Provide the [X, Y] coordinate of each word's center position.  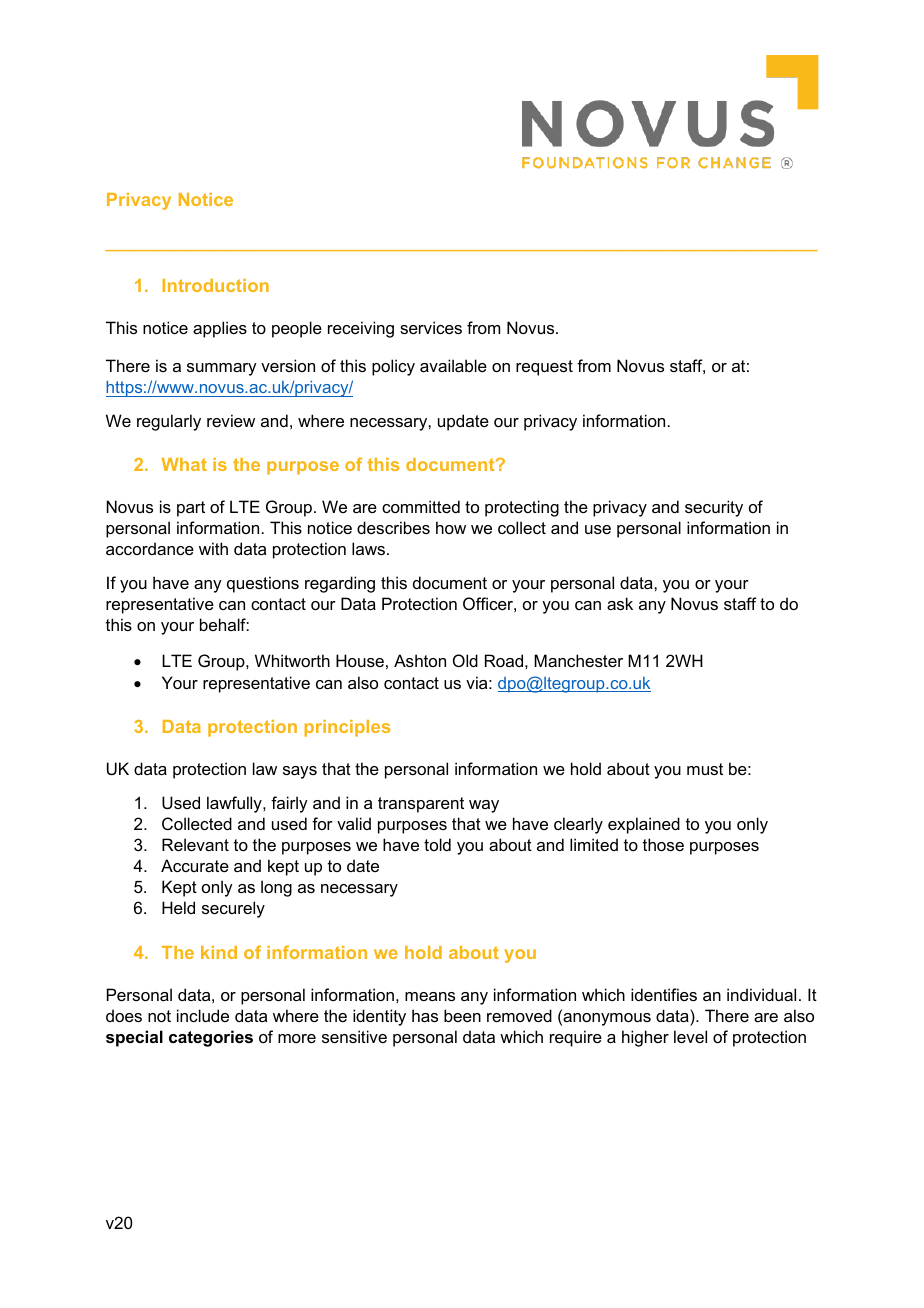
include [203, 1015]
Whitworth [292, 660]
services [431, 327]
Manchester [578, 660]
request [544, 368]
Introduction [215, 285]
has [425, 1015]
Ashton [420, 660]
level [690, 1036]
